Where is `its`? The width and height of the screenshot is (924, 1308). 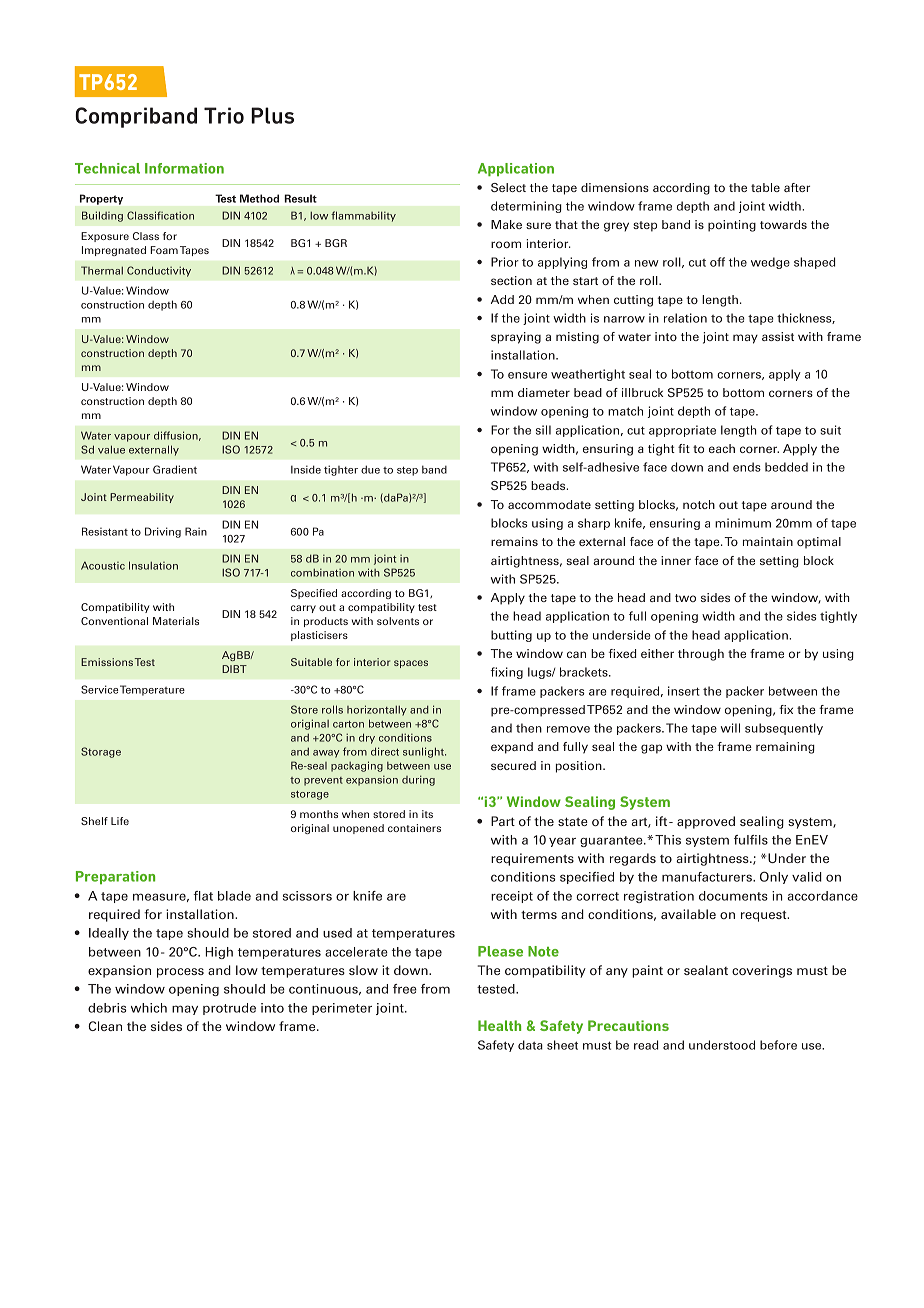
its is located at coordinates (427, 814).
